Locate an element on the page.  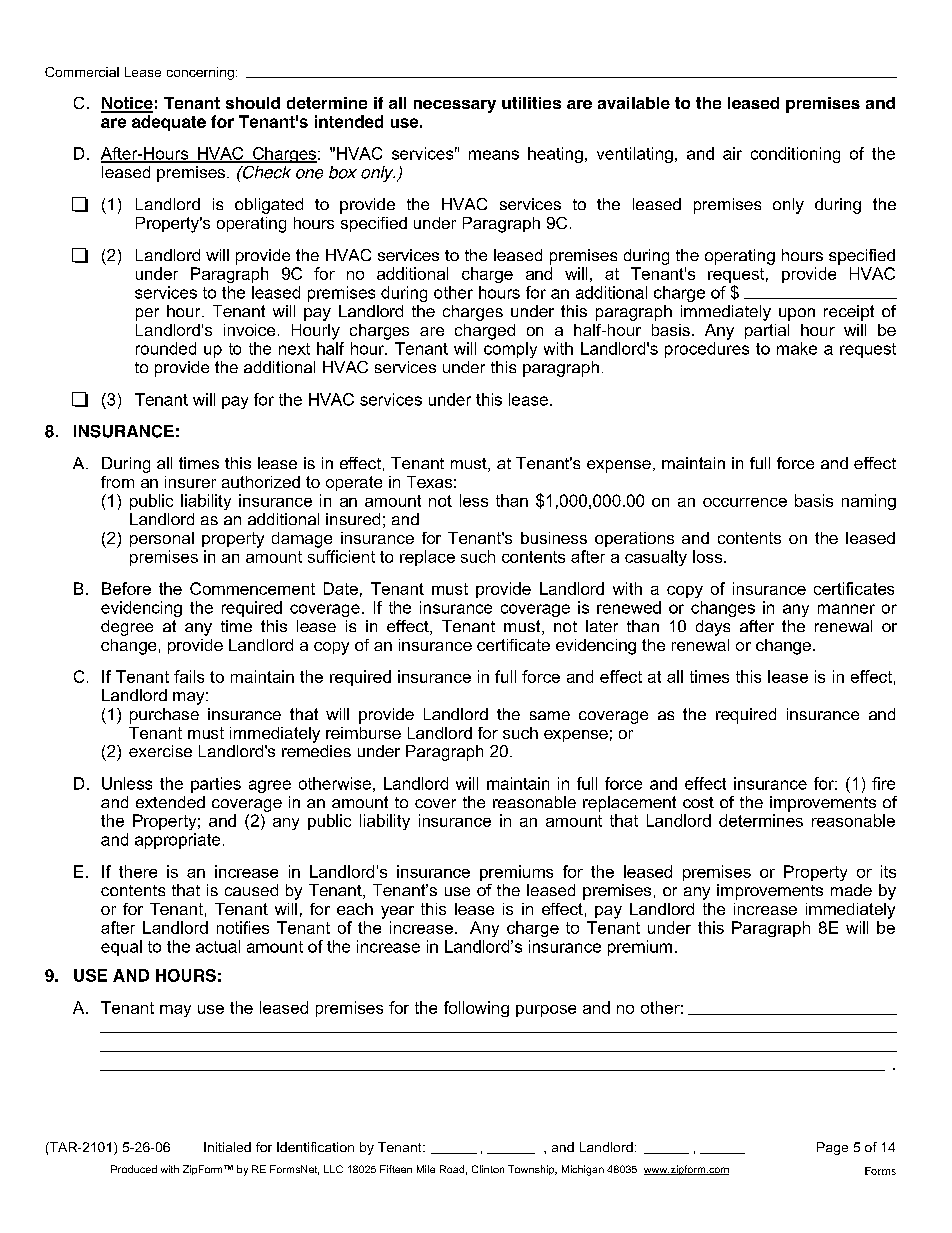
there is located at coordinates (138, 871).
